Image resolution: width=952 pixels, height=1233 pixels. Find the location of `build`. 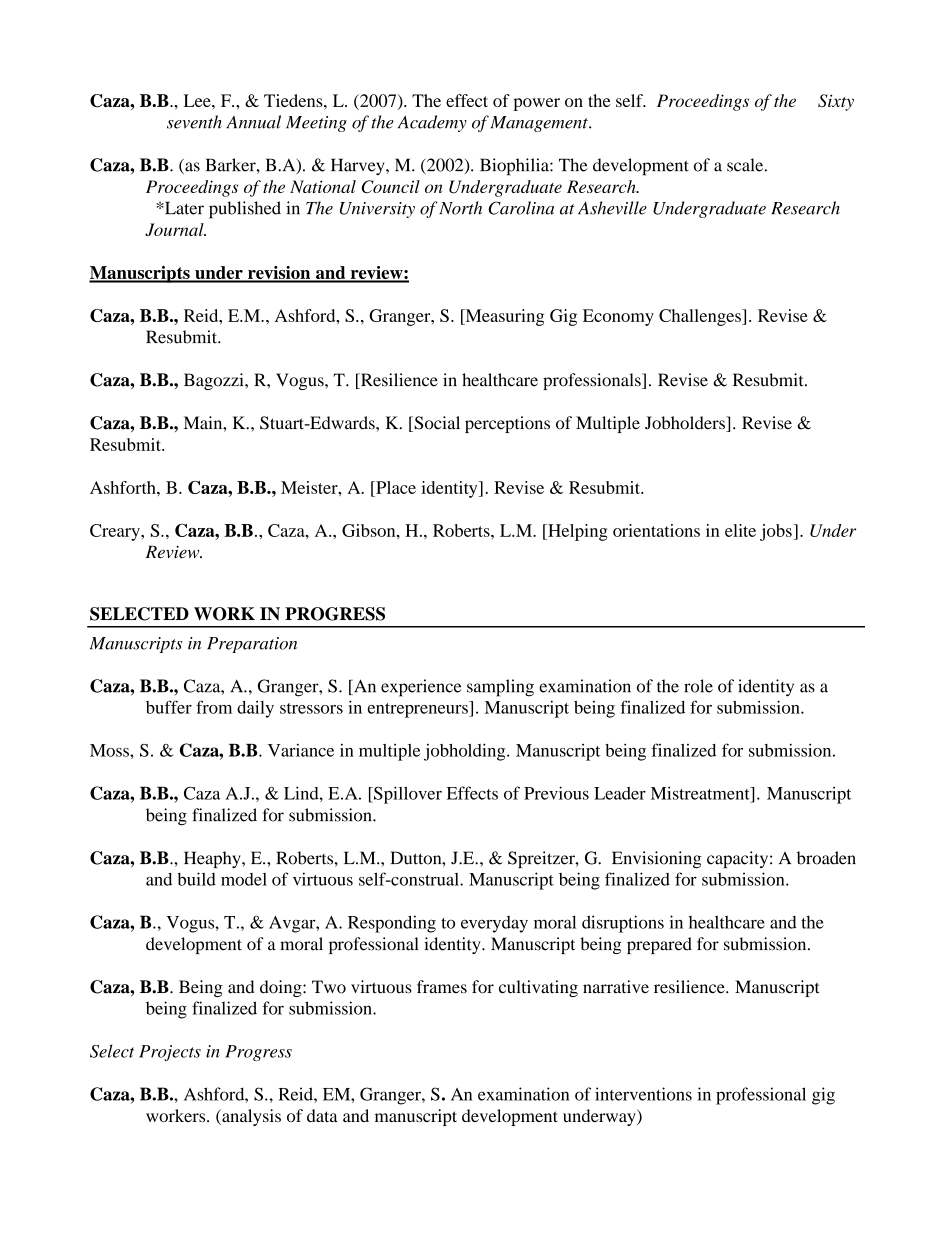

build is located at coordinates (196, 879).
